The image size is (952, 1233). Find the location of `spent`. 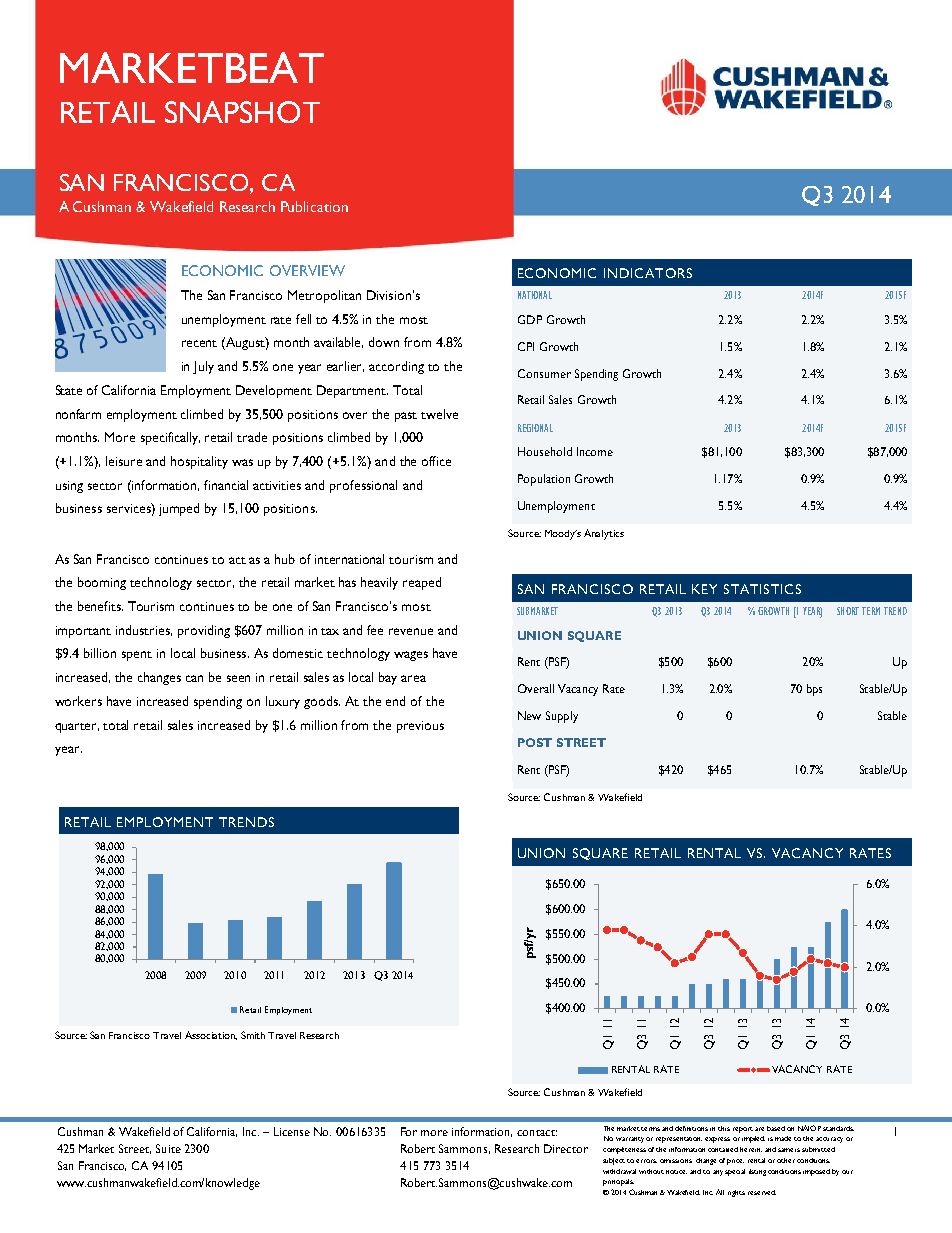

spent is located at coordinates (137, 656).
